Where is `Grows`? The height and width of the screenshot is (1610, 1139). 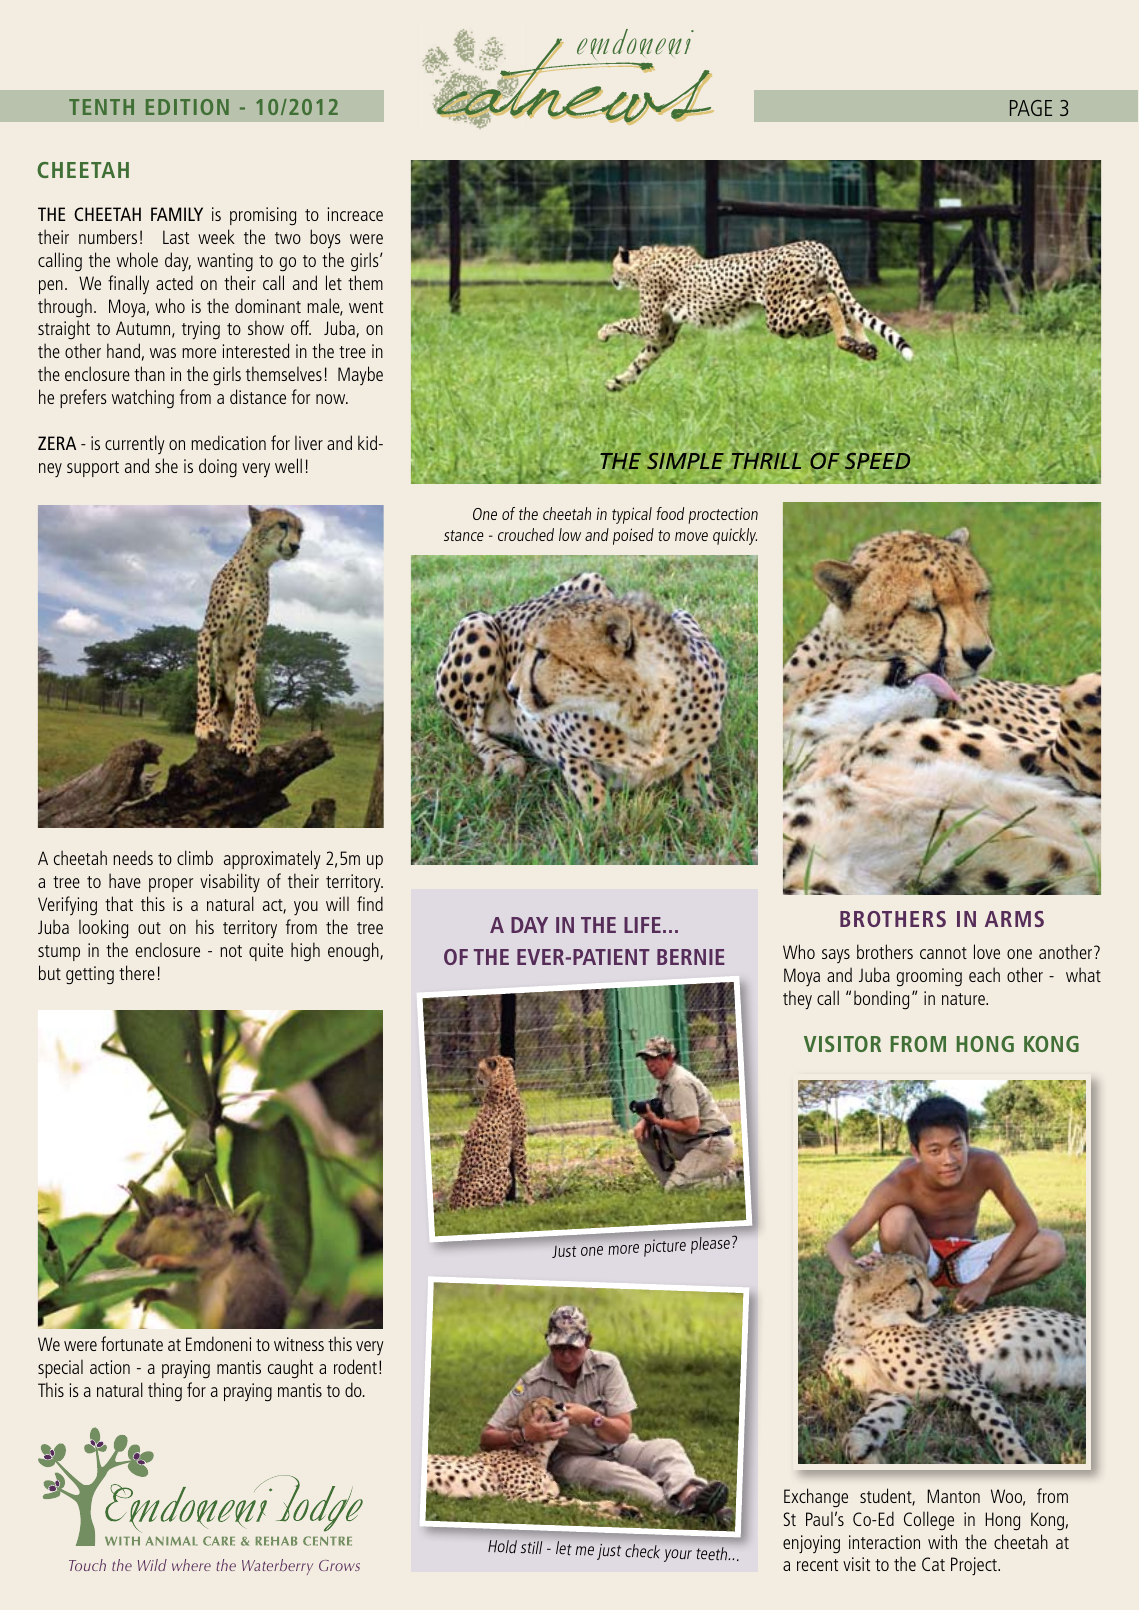 Grows is located at coordinates (339, 1565).
